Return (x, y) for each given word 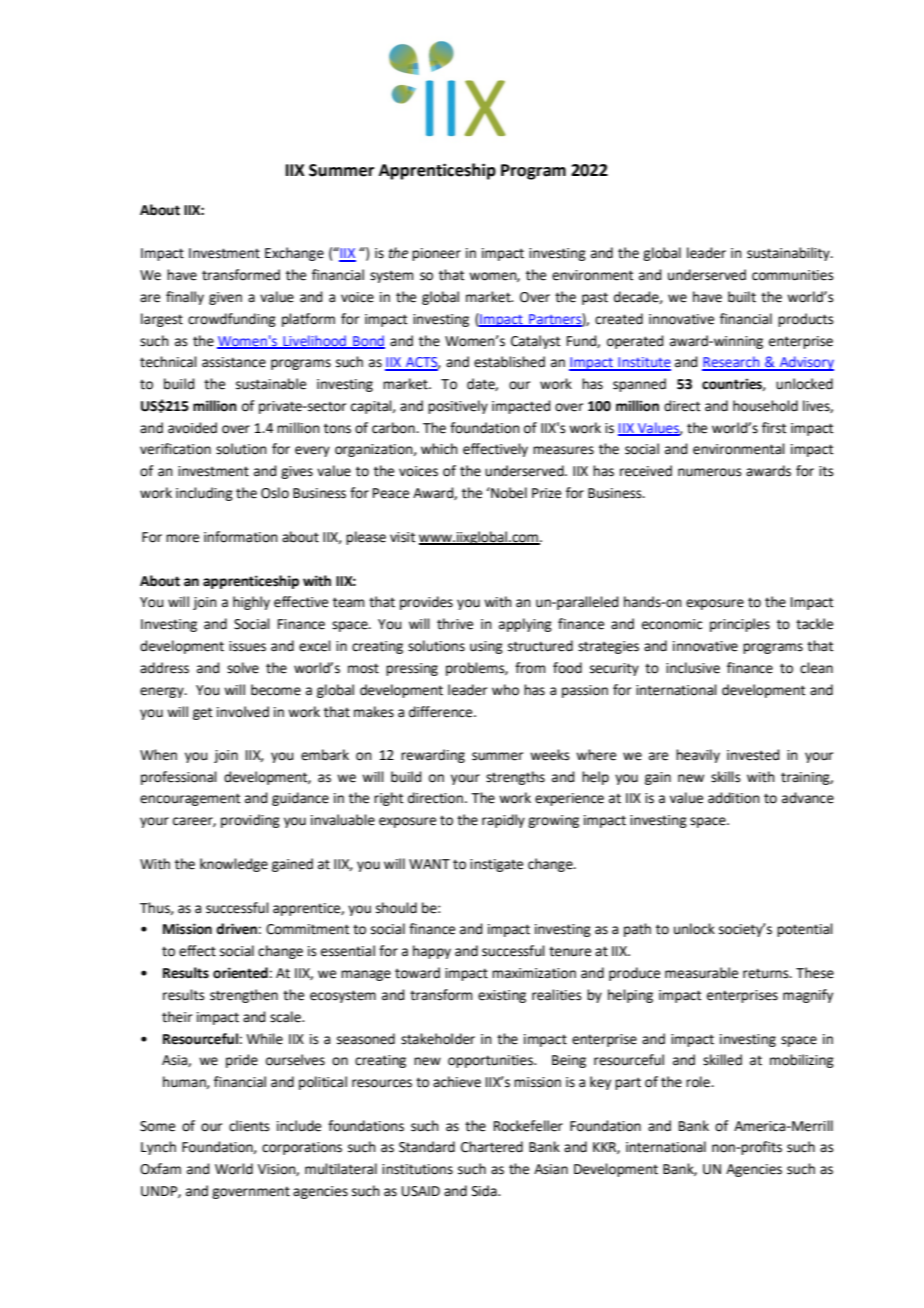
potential (805, 930)
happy (432, 952)
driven (236, 929)
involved (243, 712)
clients (249, 1126)
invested (753, 755)
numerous (710, 472)
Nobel (508, 493)
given (225, 298)
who (505, 690)
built (742, 297)
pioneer (436, 254)
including (204, 494)
